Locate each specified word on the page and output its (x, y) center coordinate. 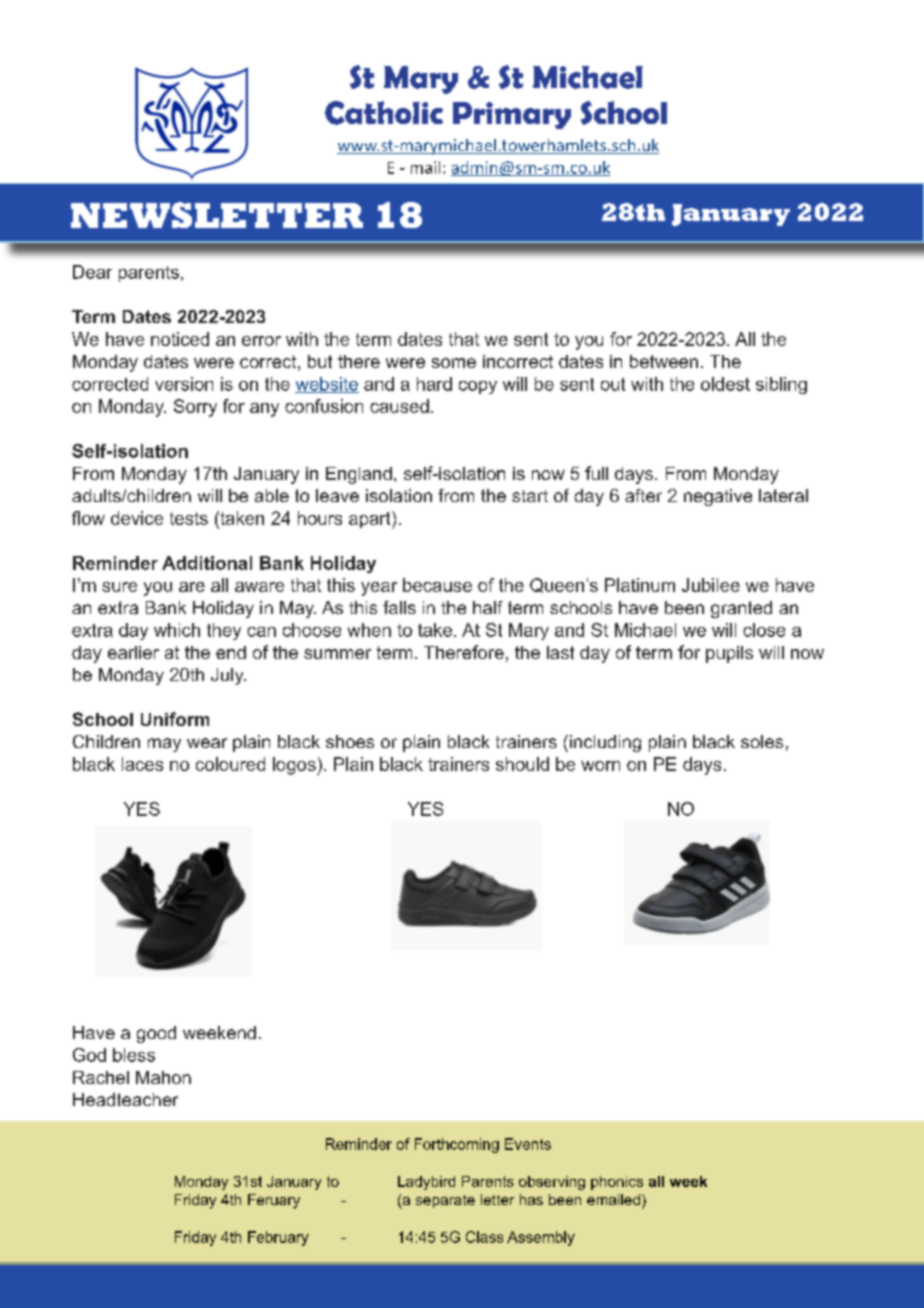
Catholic (384, 113)
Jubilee (711, 585)
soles (762, 741)
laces (142, 764)
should (522, 764)
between (664, 361)
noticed (180, 339)
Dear (92, 272)
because (437, 585)
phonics (617, 1183)
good (156, 1034)
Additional (207, 563)
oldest (725, 384)
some (454, 363)
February (278, 1238)
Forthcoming (457, 1145)
